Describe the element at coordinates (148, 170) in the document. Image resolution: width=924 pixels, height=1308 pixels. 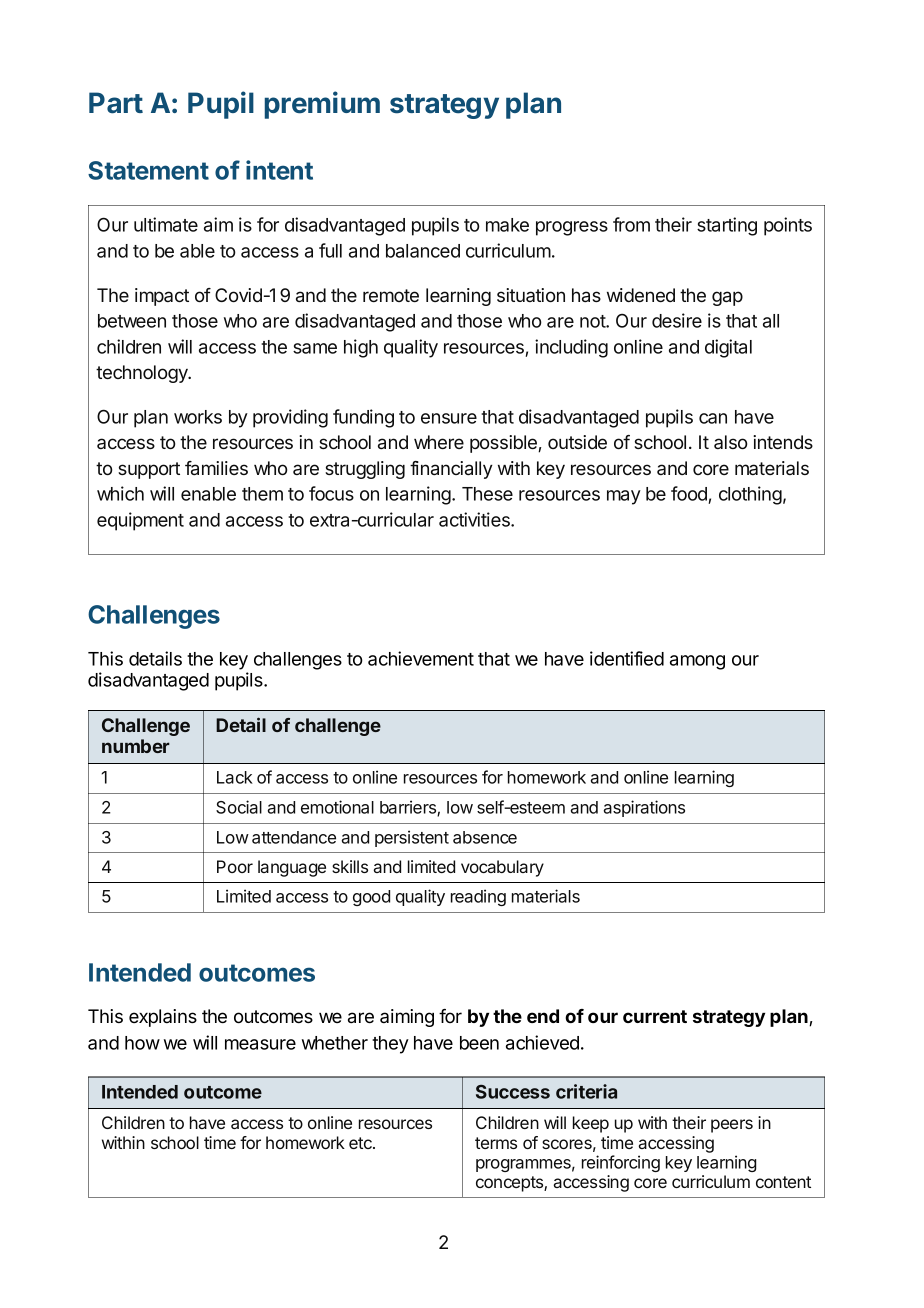
I see `Statement` at that location.
